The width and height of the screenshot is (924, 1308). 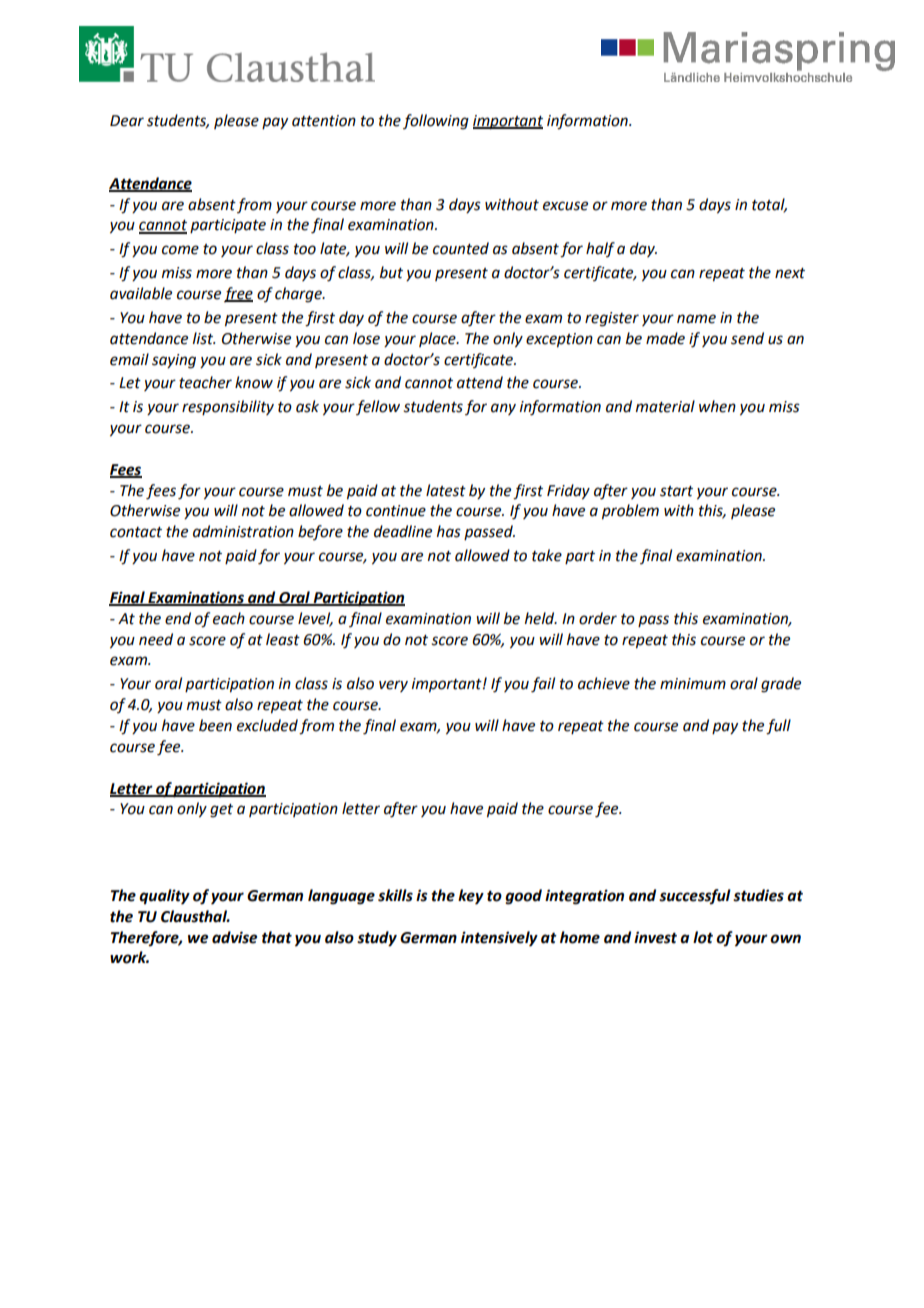 I want to click on successful, so click(x=695, y=896).
